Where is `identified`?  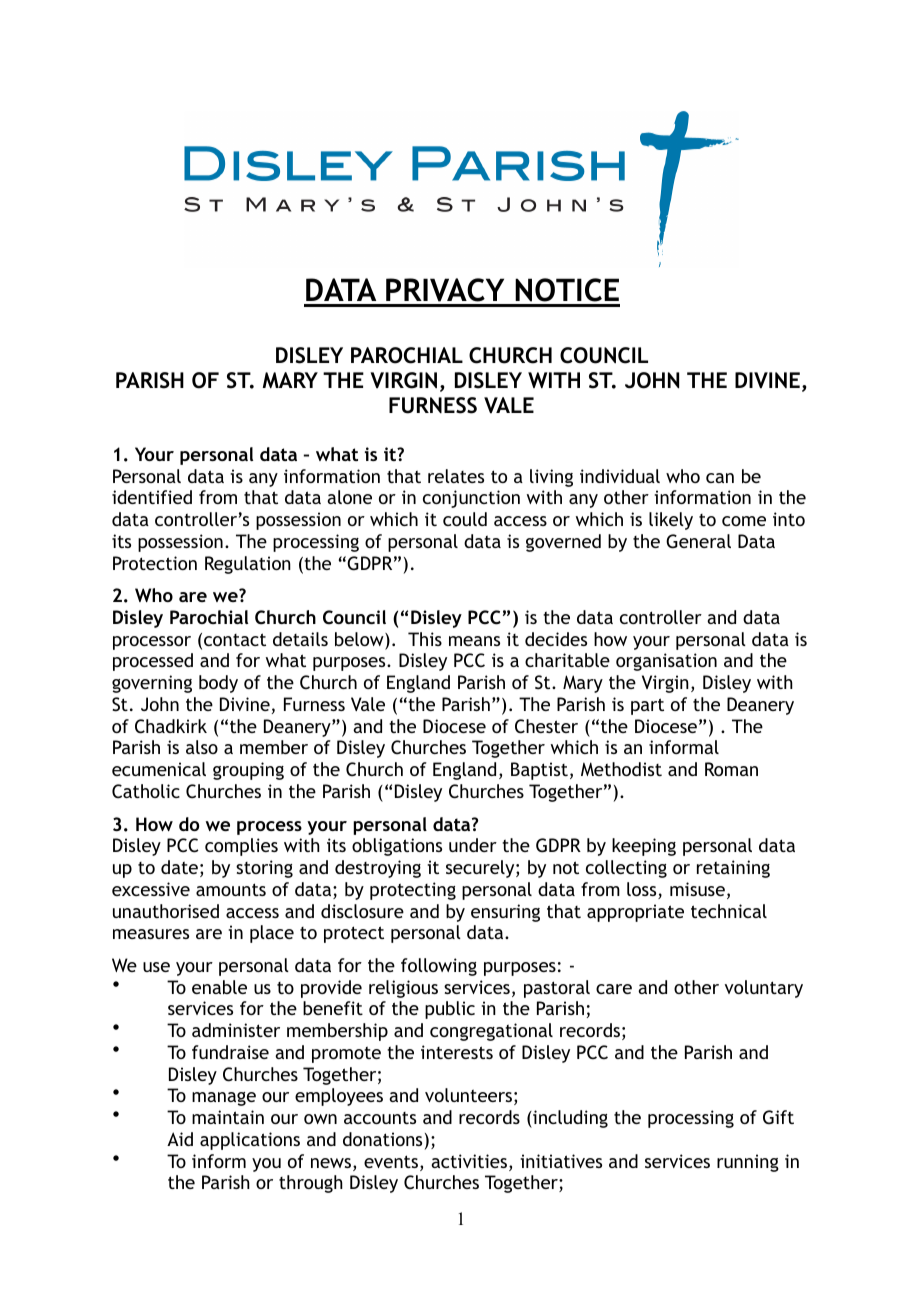
identified is located at coordinates (152, 497).
